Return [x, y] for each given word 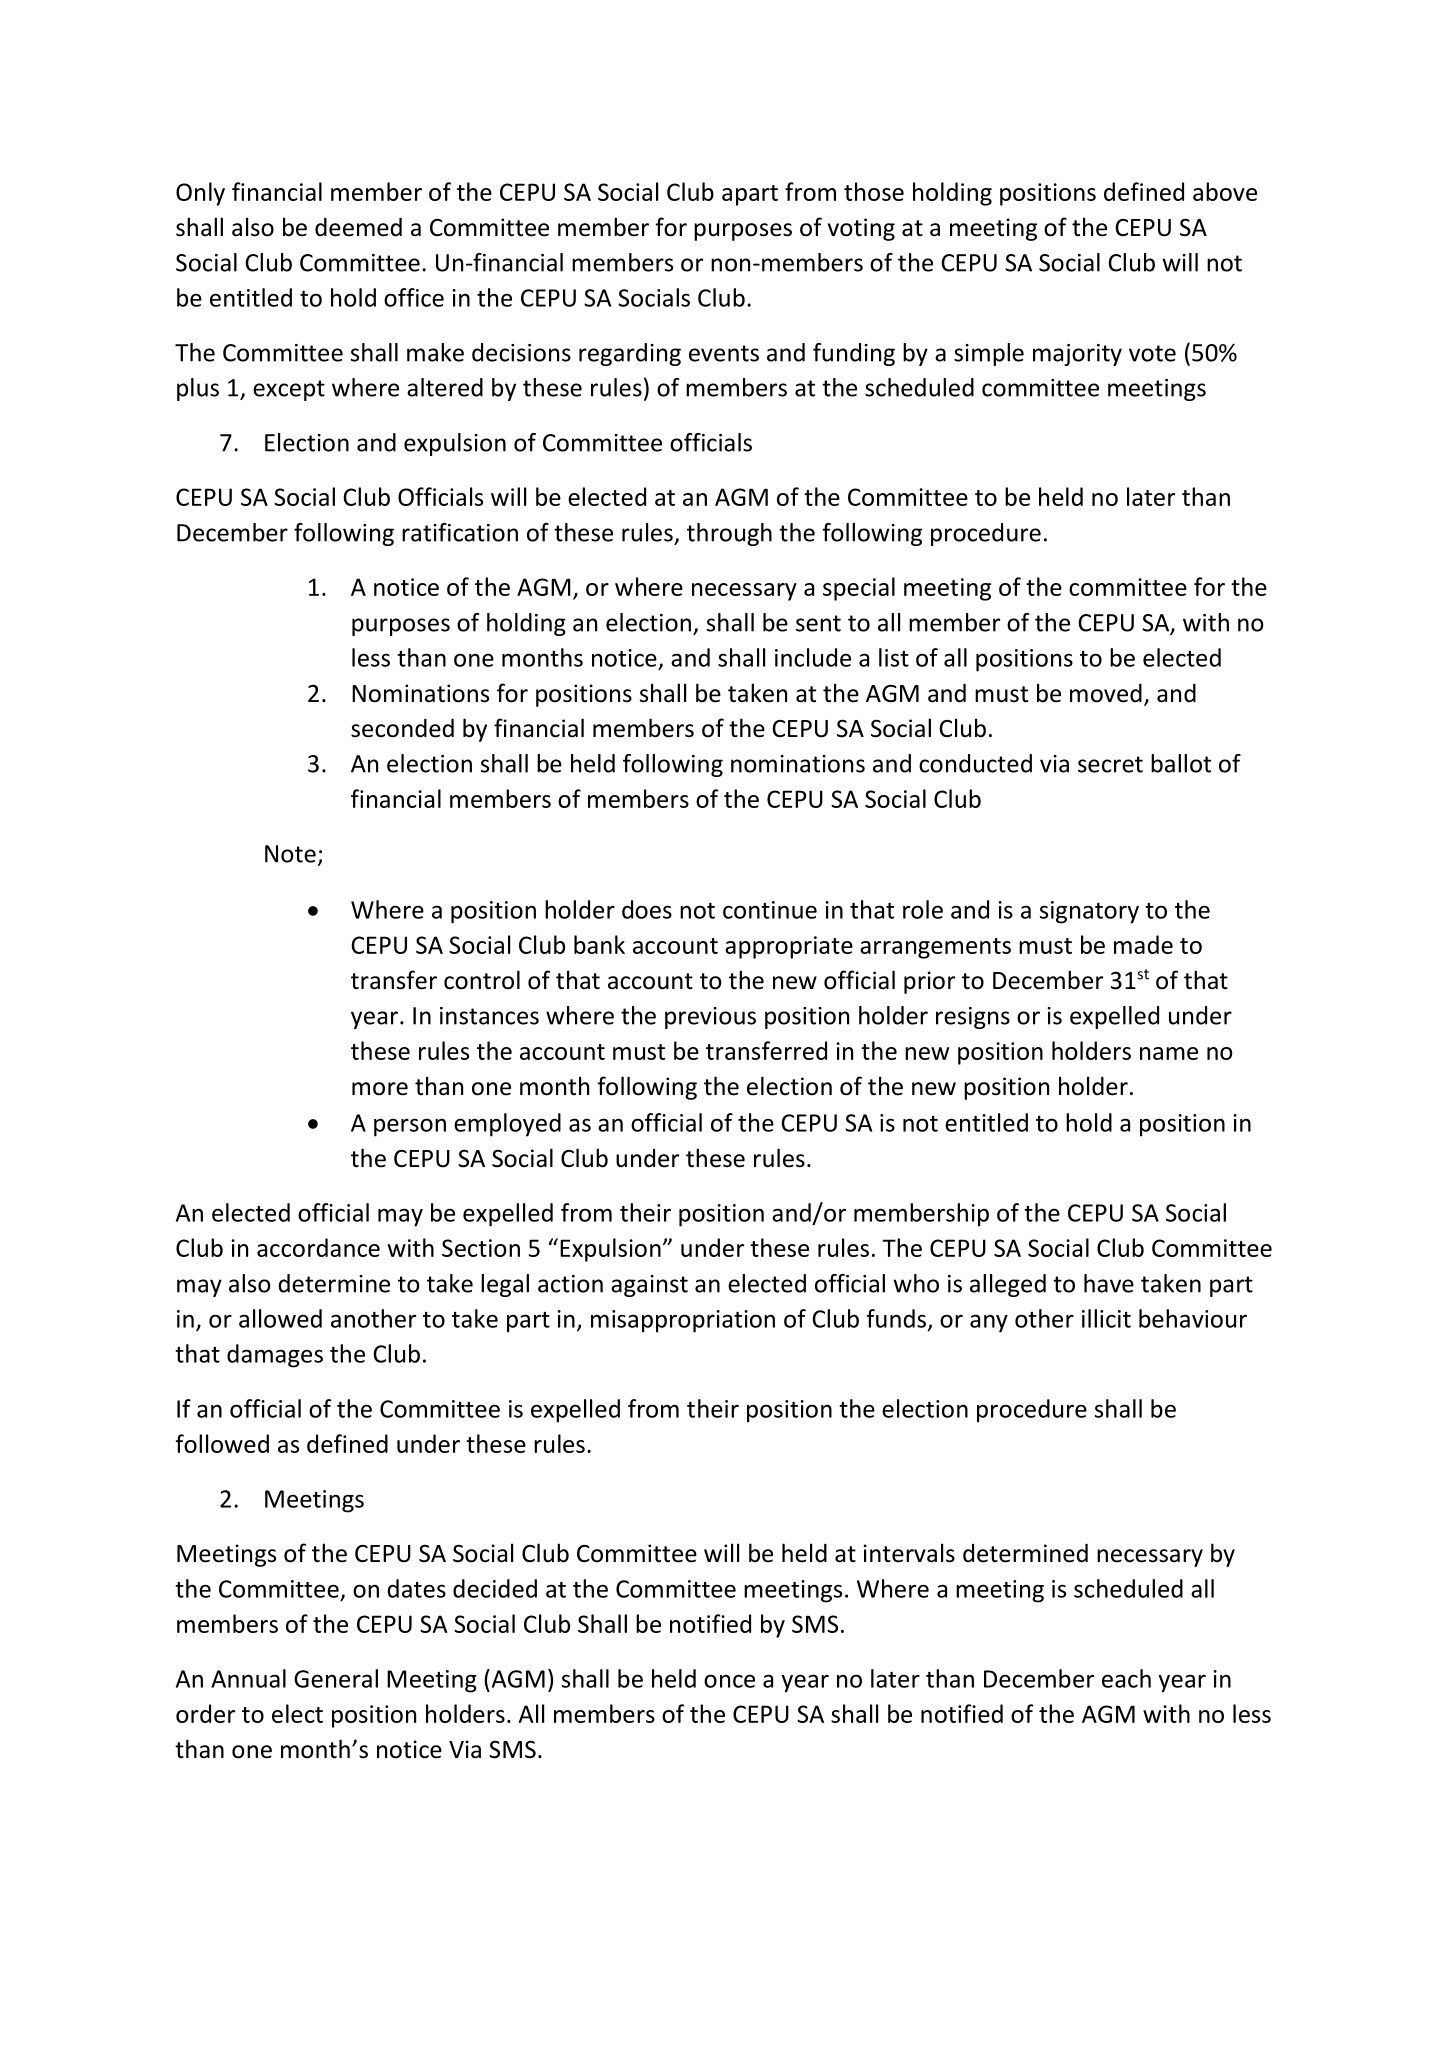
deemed [358, 227]
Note [290, 854]
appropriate [789, 947]
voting [861, 229]
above [1225, 191]
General [336, 1678]
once [729, 1681]
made [1143, 944]
